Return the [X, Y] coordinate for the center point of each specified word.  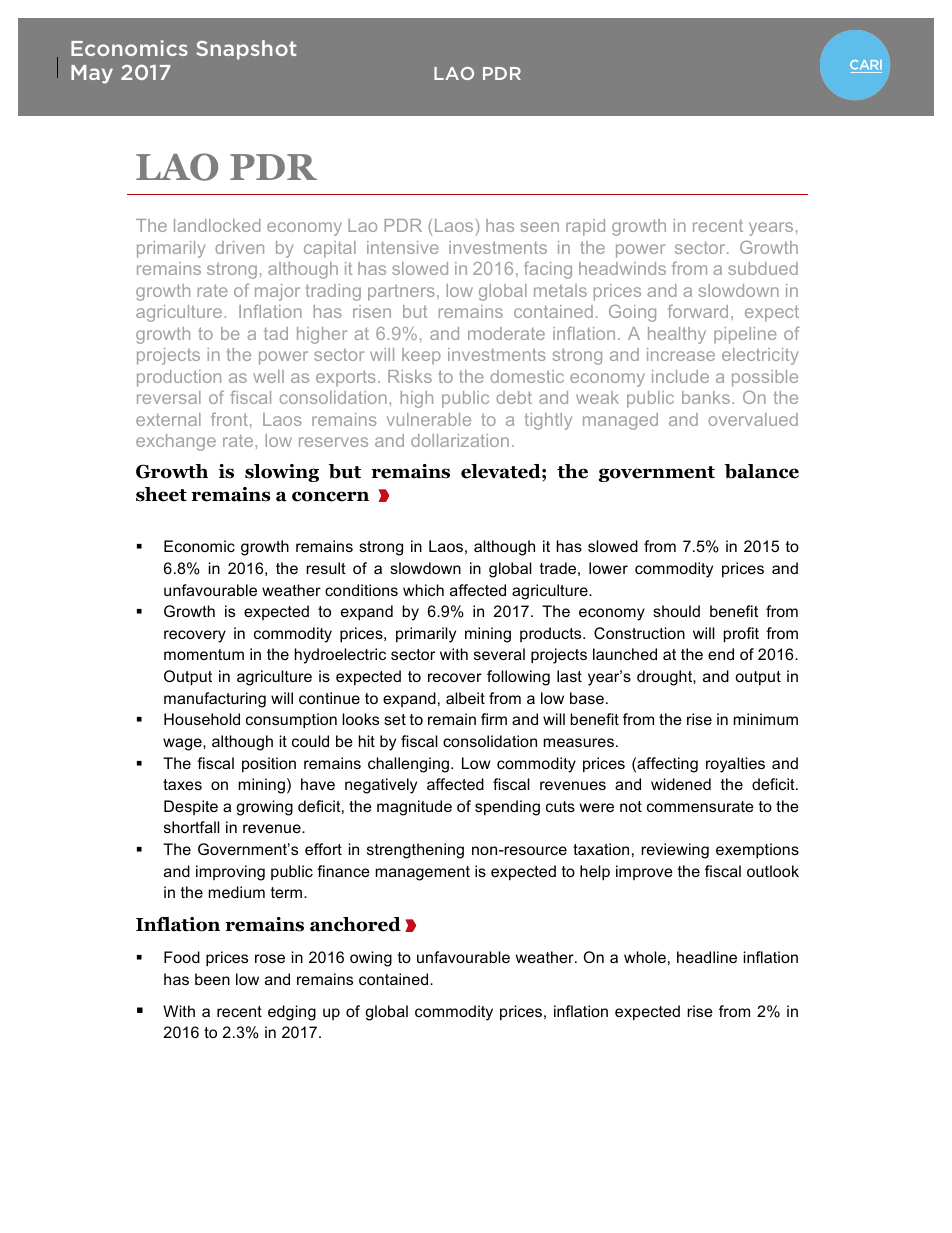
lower [608, 568]
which [423, 590]
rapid [585, 227]
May [92, 74]
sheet [161, 494]
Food [182, 957]
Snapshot [246, 50]
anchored [355, 924]
